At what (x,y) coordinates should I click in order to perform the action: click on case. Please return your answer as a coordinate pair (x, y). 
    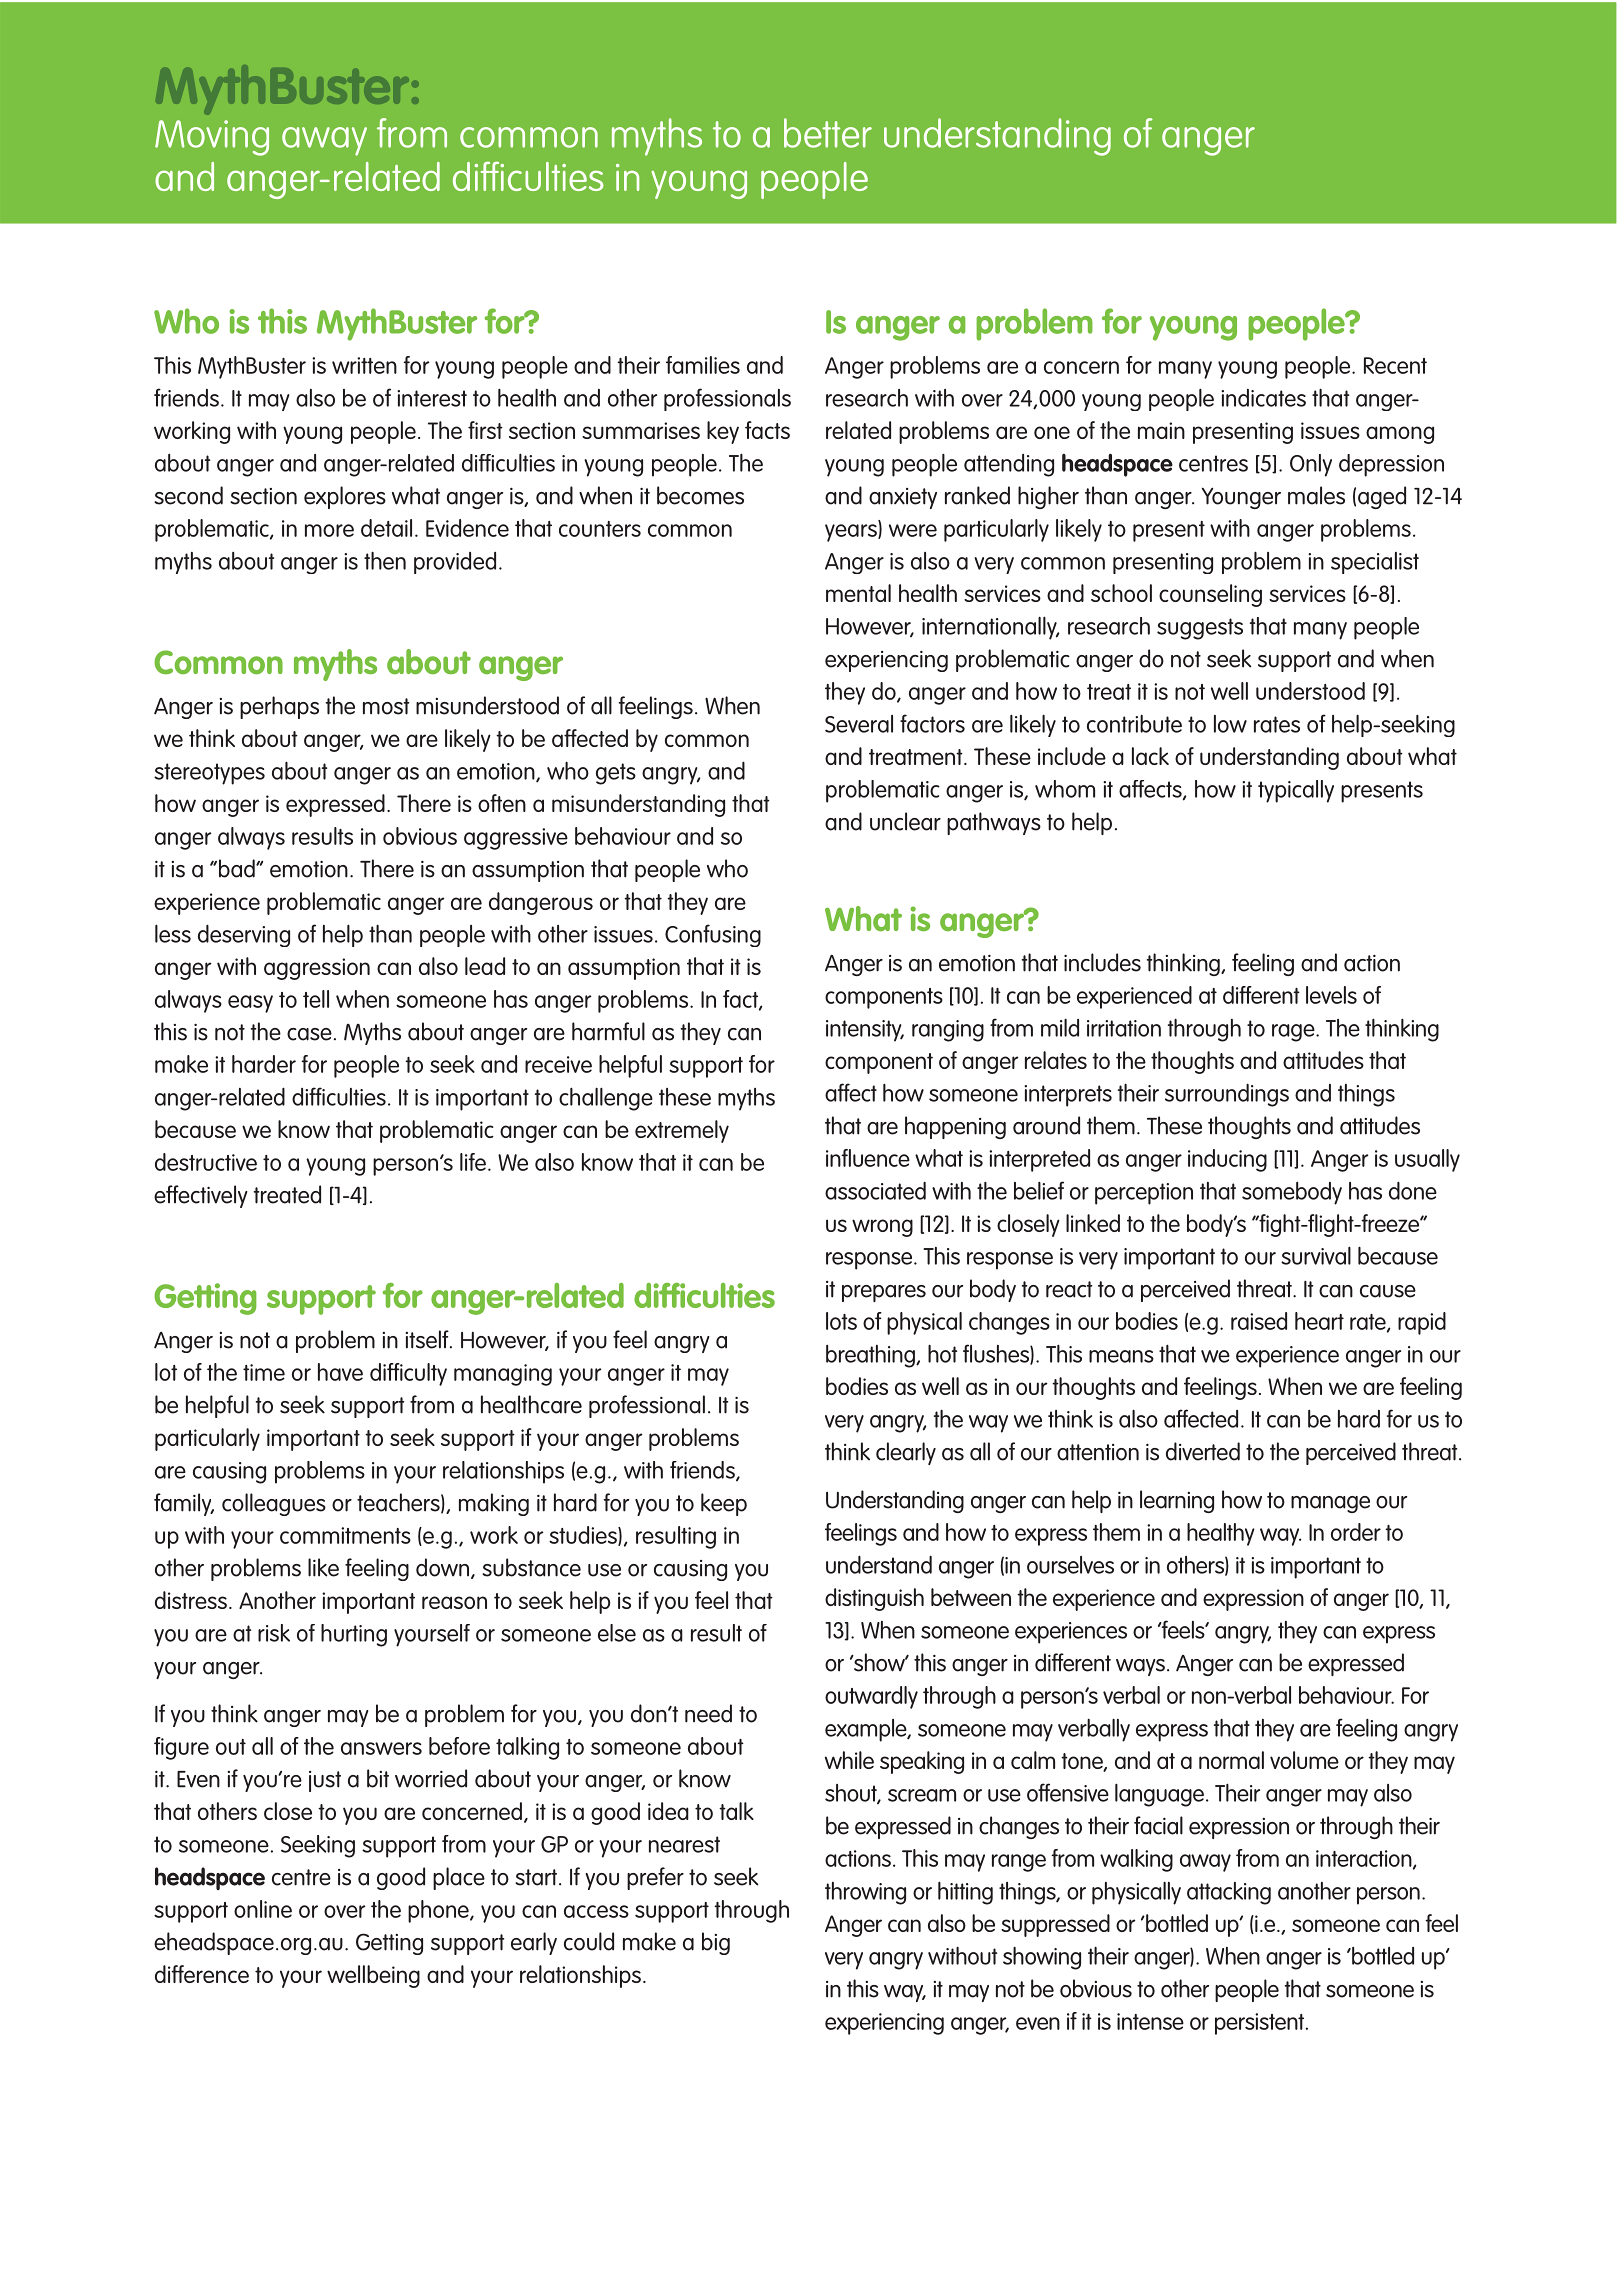
    Looking at the image, I should click on (309, 1034).
